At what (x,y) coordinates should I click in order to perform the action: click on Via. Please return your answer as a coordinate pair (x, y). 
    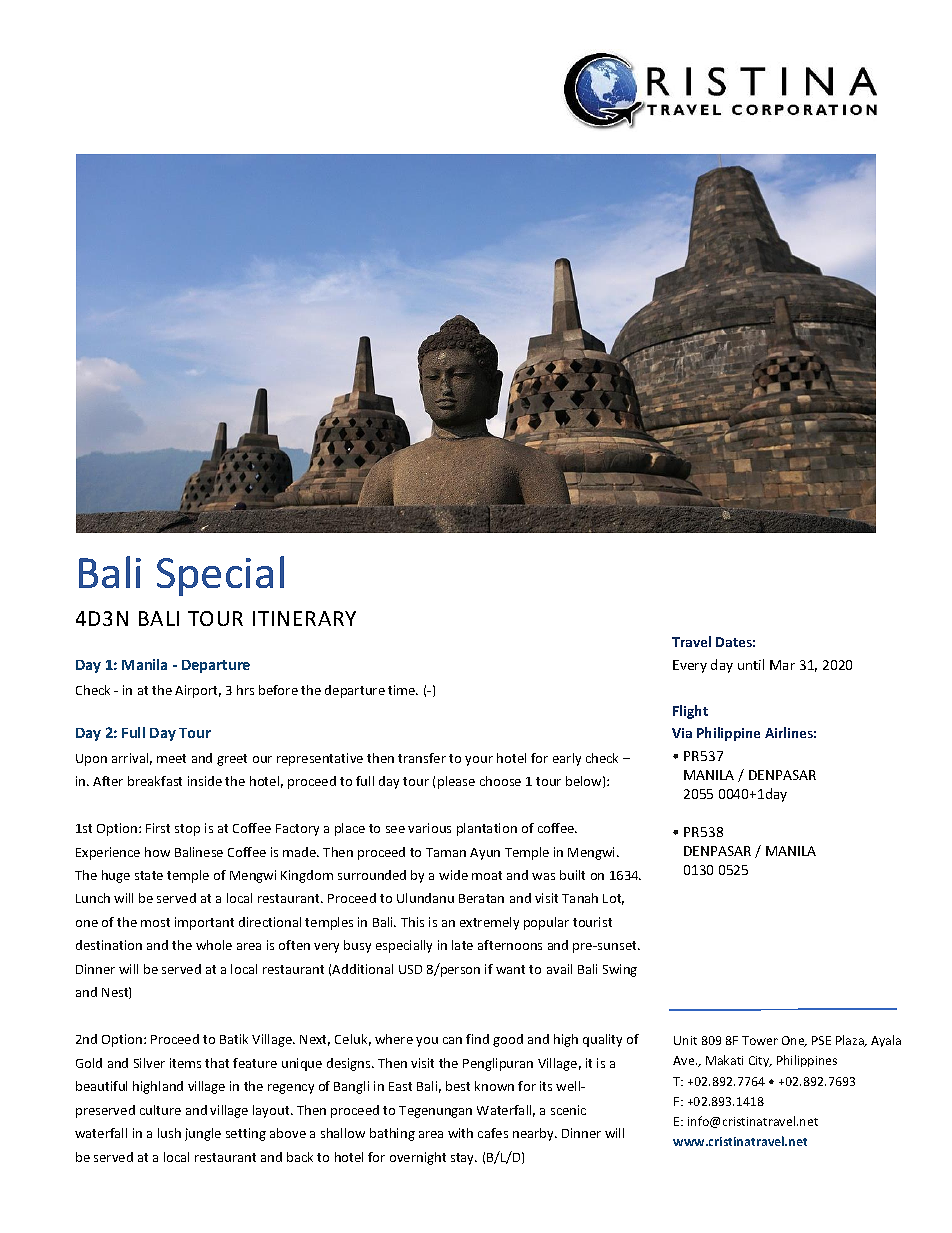
    Looking at the image, I should click on (682, 733).
